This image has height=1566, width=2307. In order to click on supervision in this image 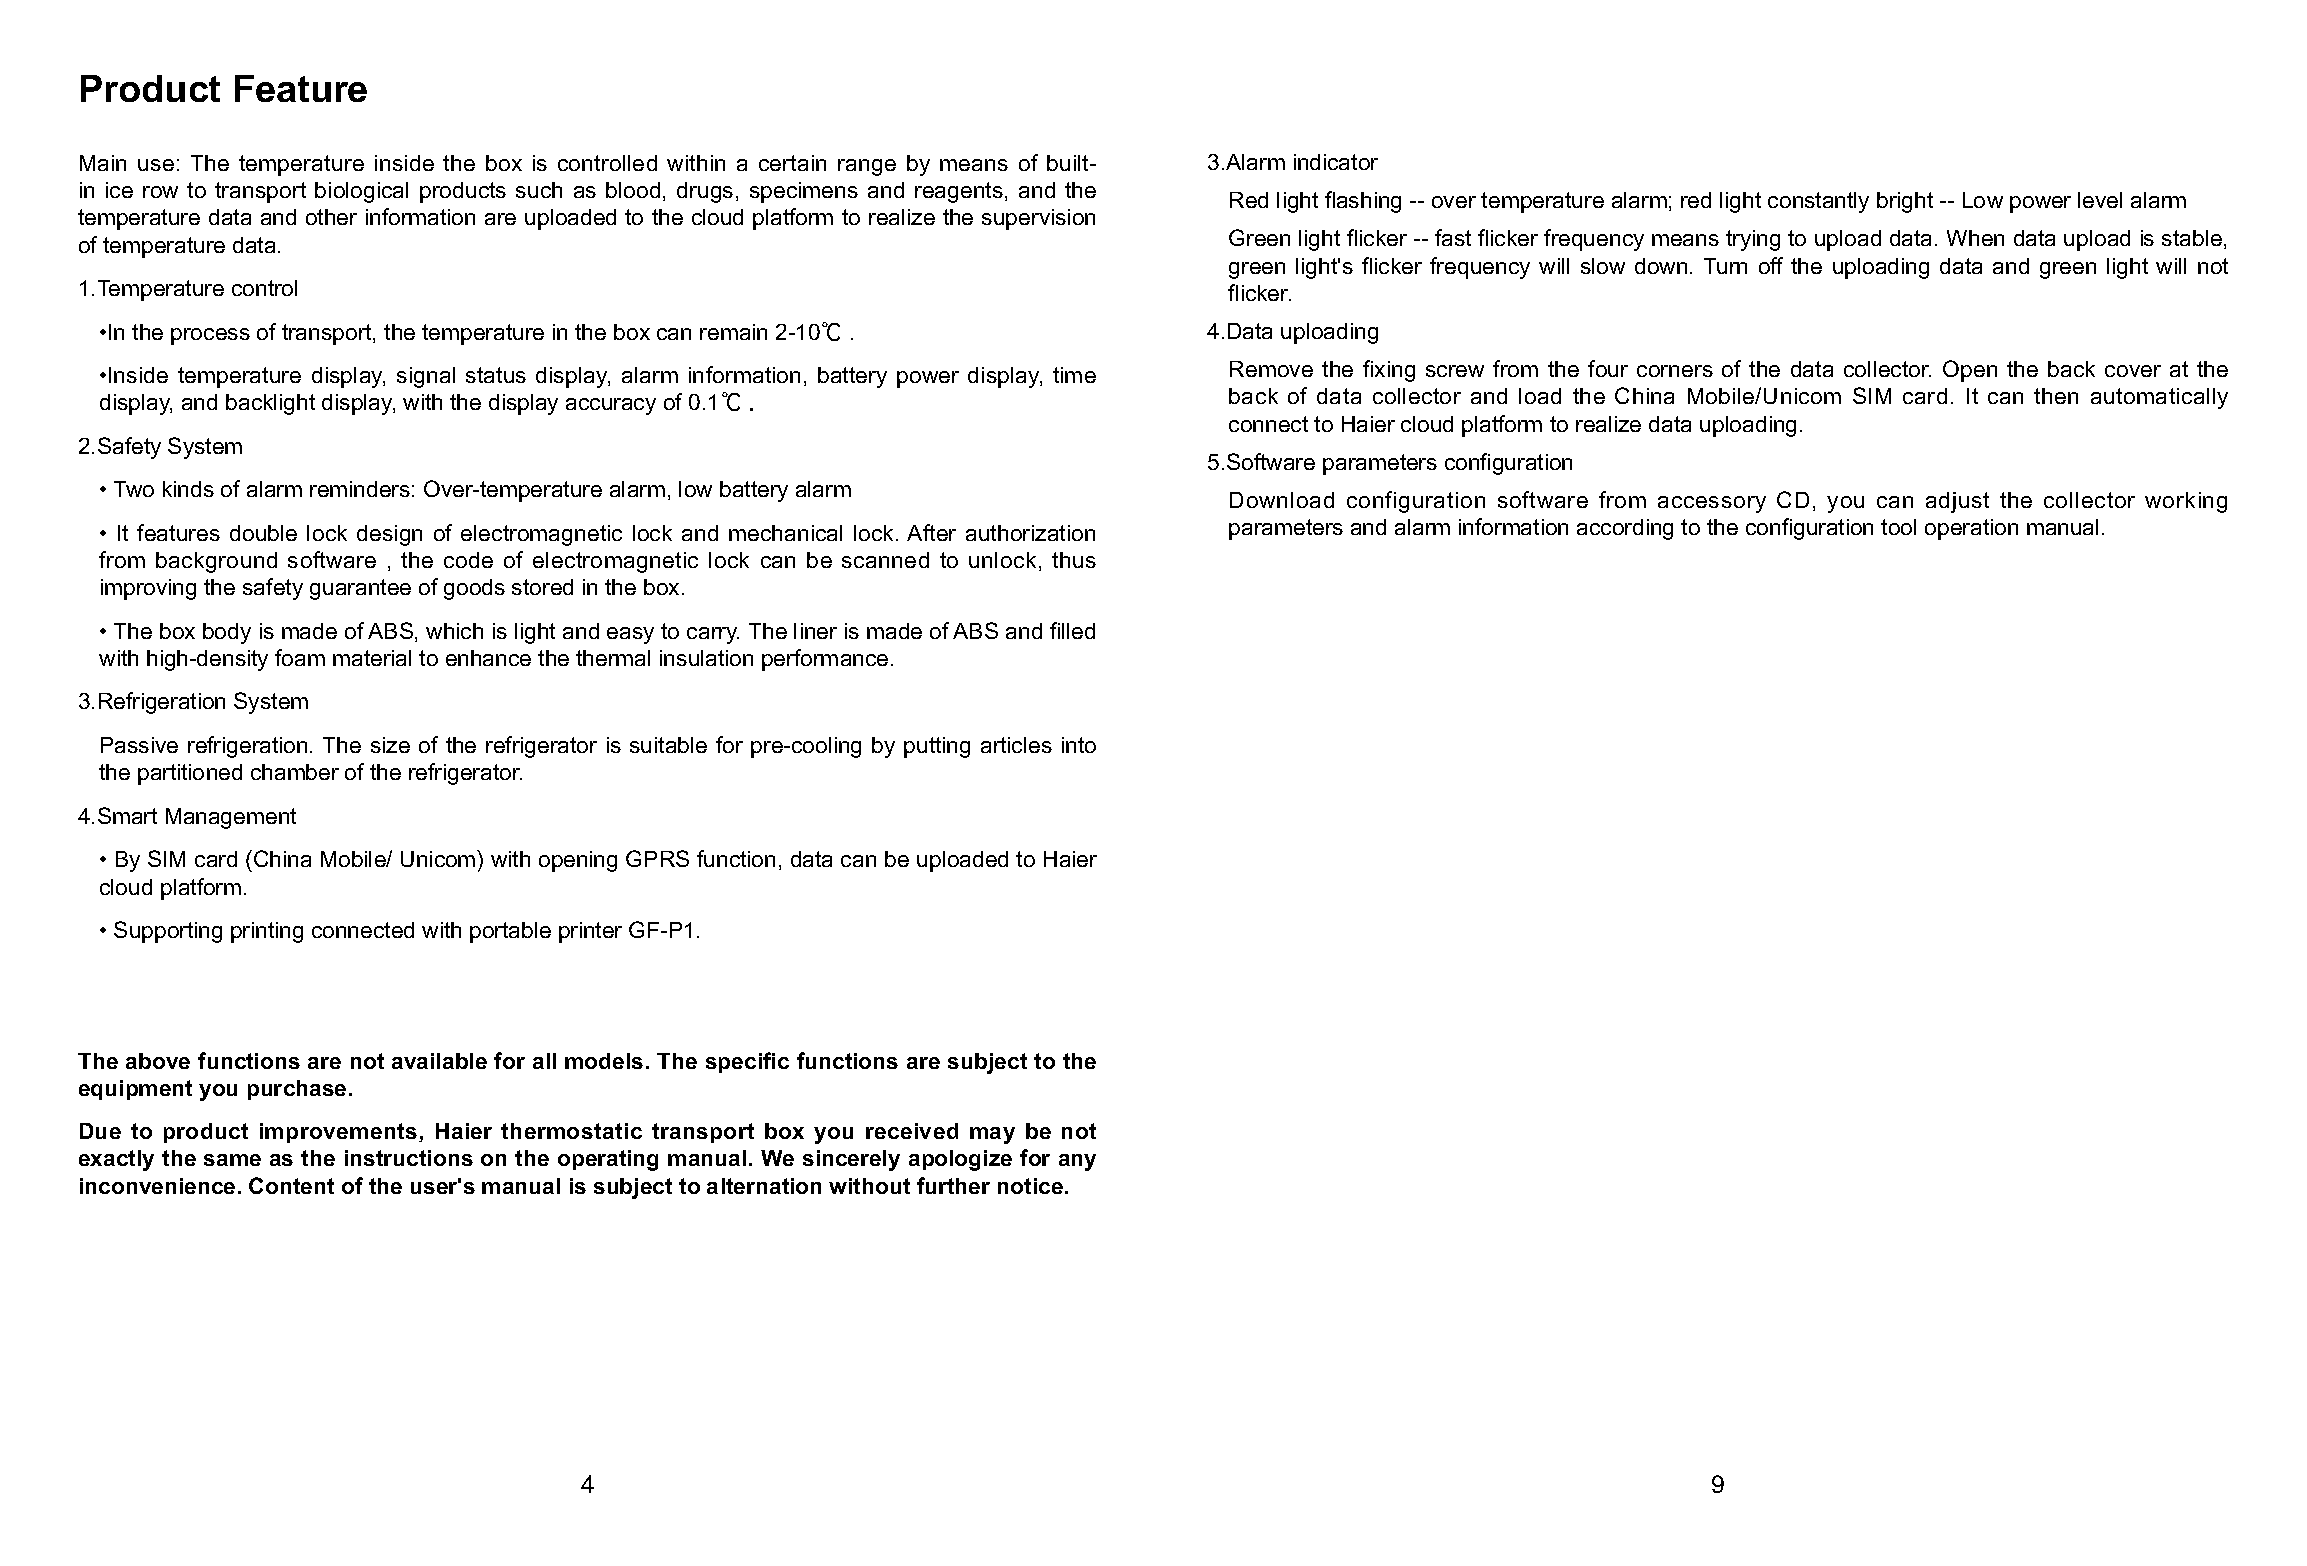, I will do `click(1038, 219)`.
